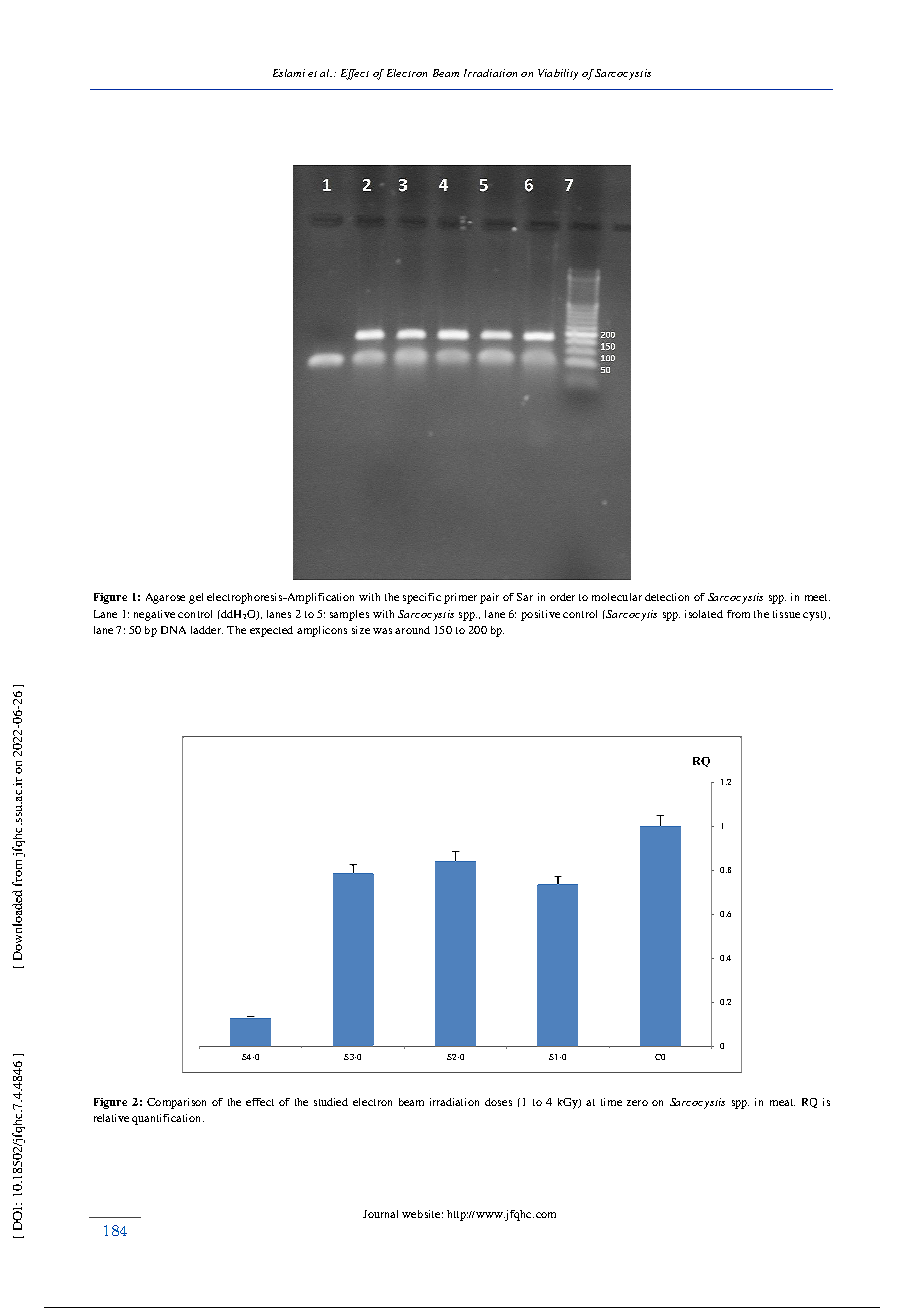  I want to click on isolated, so click(704, 614).
